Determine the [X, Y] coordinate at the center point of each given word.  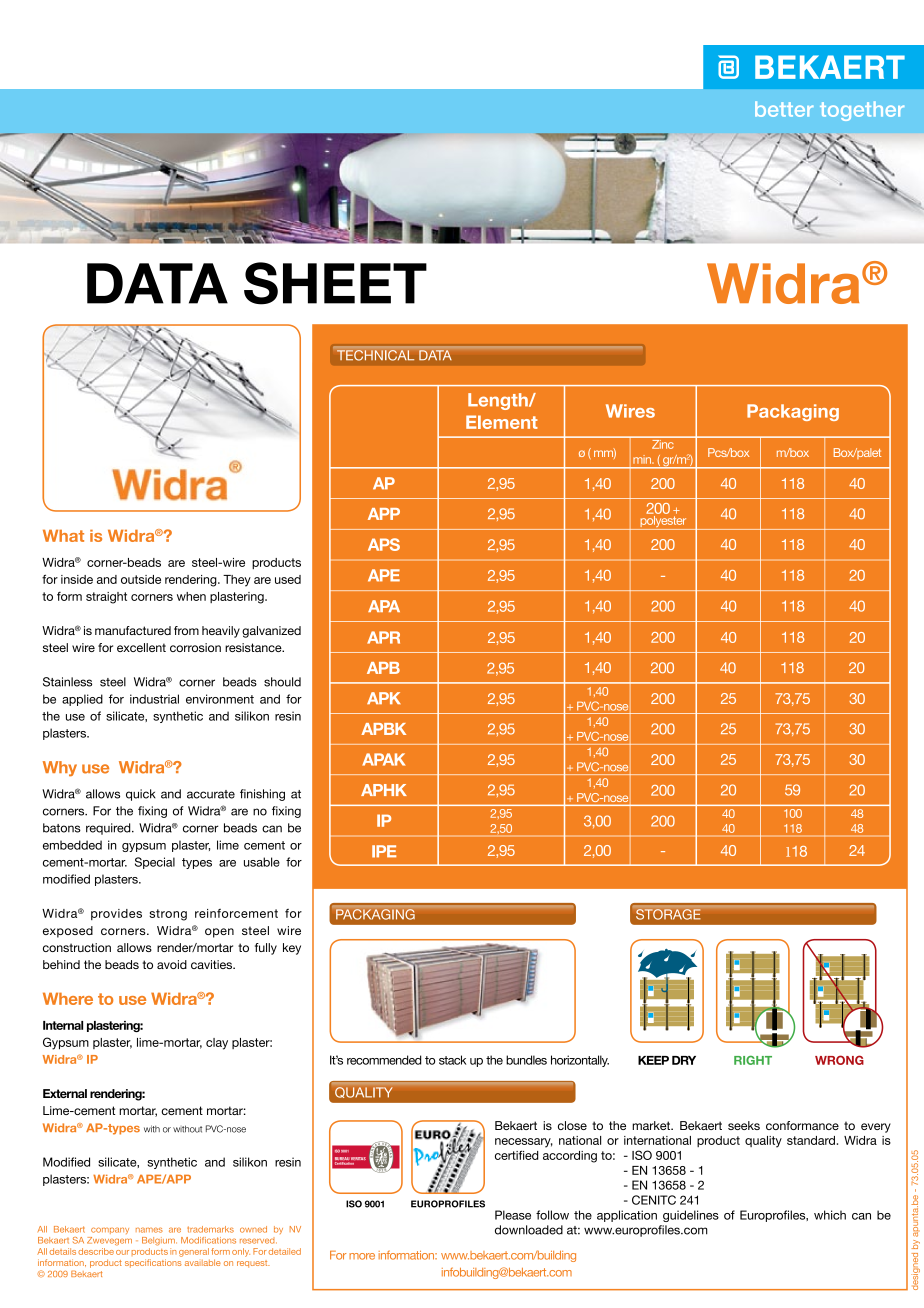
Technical [375, 355]
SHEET [335, 283]
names [149, 1230]
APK [384, 698]
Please [513, 1215]
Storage [668, 914]
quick [141, 795]
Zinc [663, 443]
